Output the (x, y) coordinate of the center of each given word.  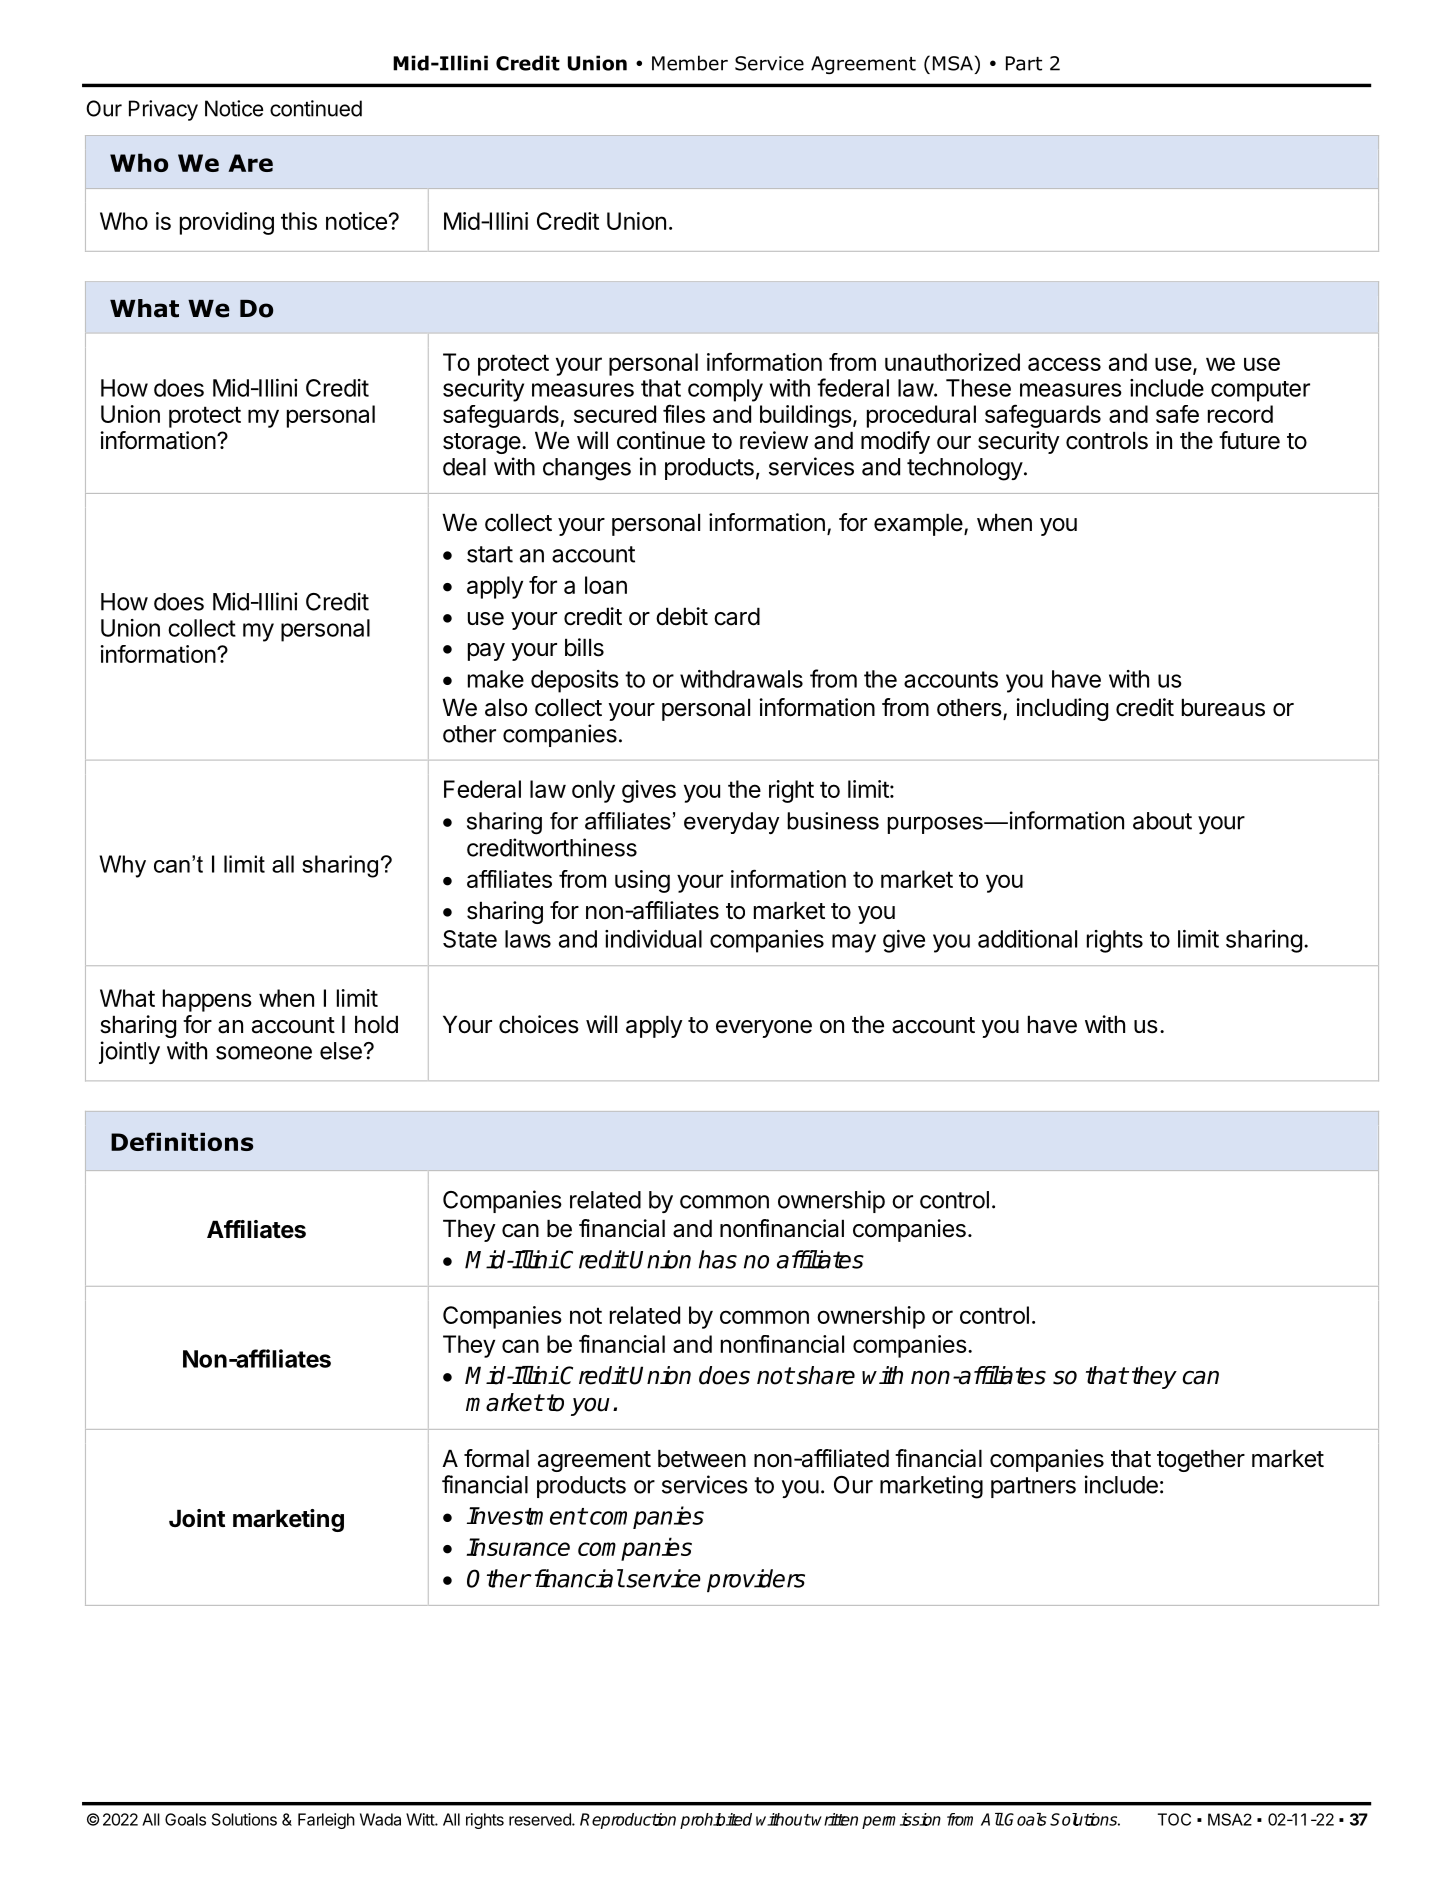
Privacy (163, 110)
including (1062, 709)
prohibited (716, 1821)
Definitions (182, 1141)
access (1064, 364)
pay (486, 652)
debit (682, 616)
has (718, 1259)
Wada (380, 1819)
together (1201, 1460)
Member (690, 63)
